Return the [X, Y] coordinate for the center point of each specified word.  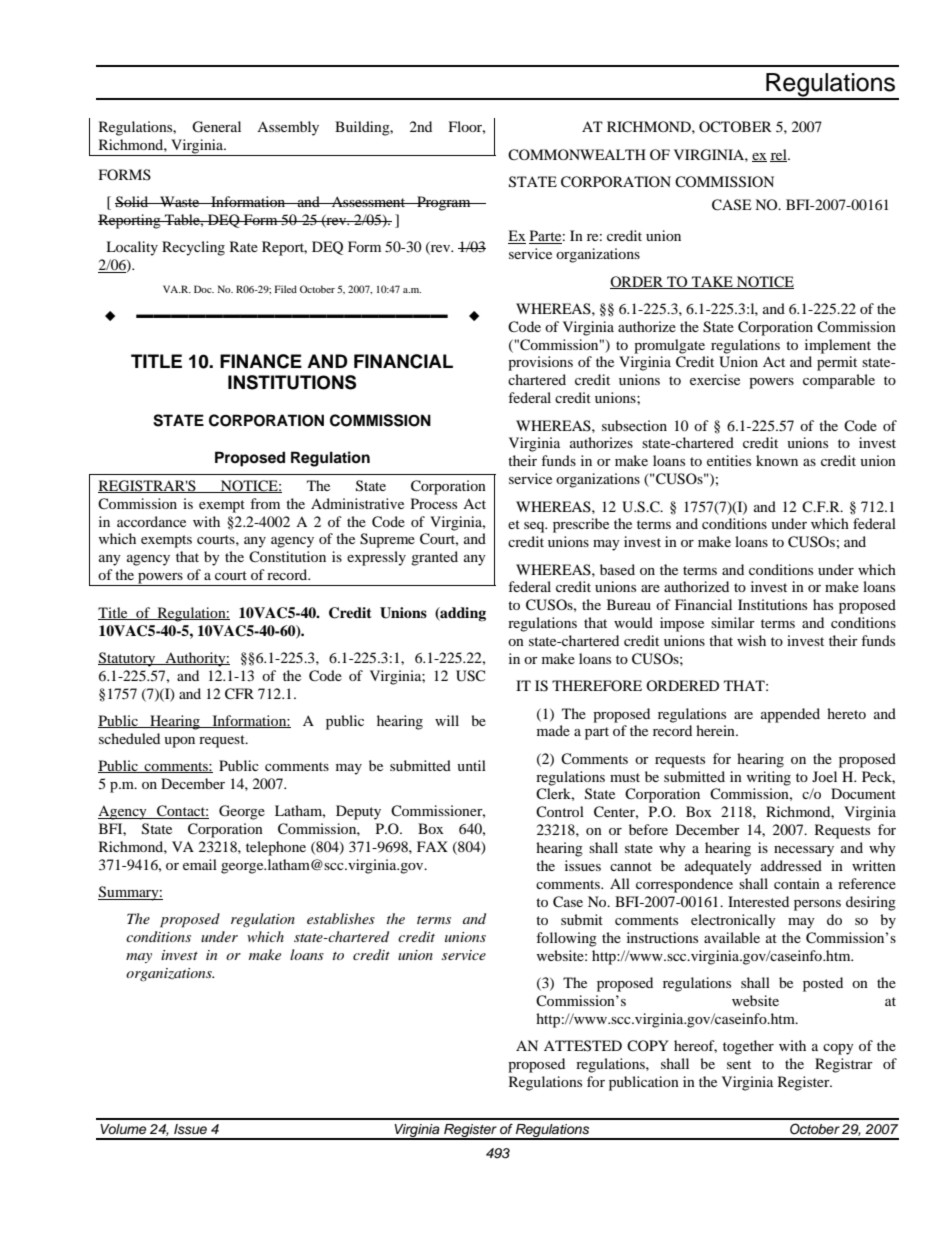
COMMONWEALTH [577, 155]
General [216, 127]
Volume [123, 1129]
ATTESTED [583, 1046]
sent [739, 1064]
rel [779, 155]
